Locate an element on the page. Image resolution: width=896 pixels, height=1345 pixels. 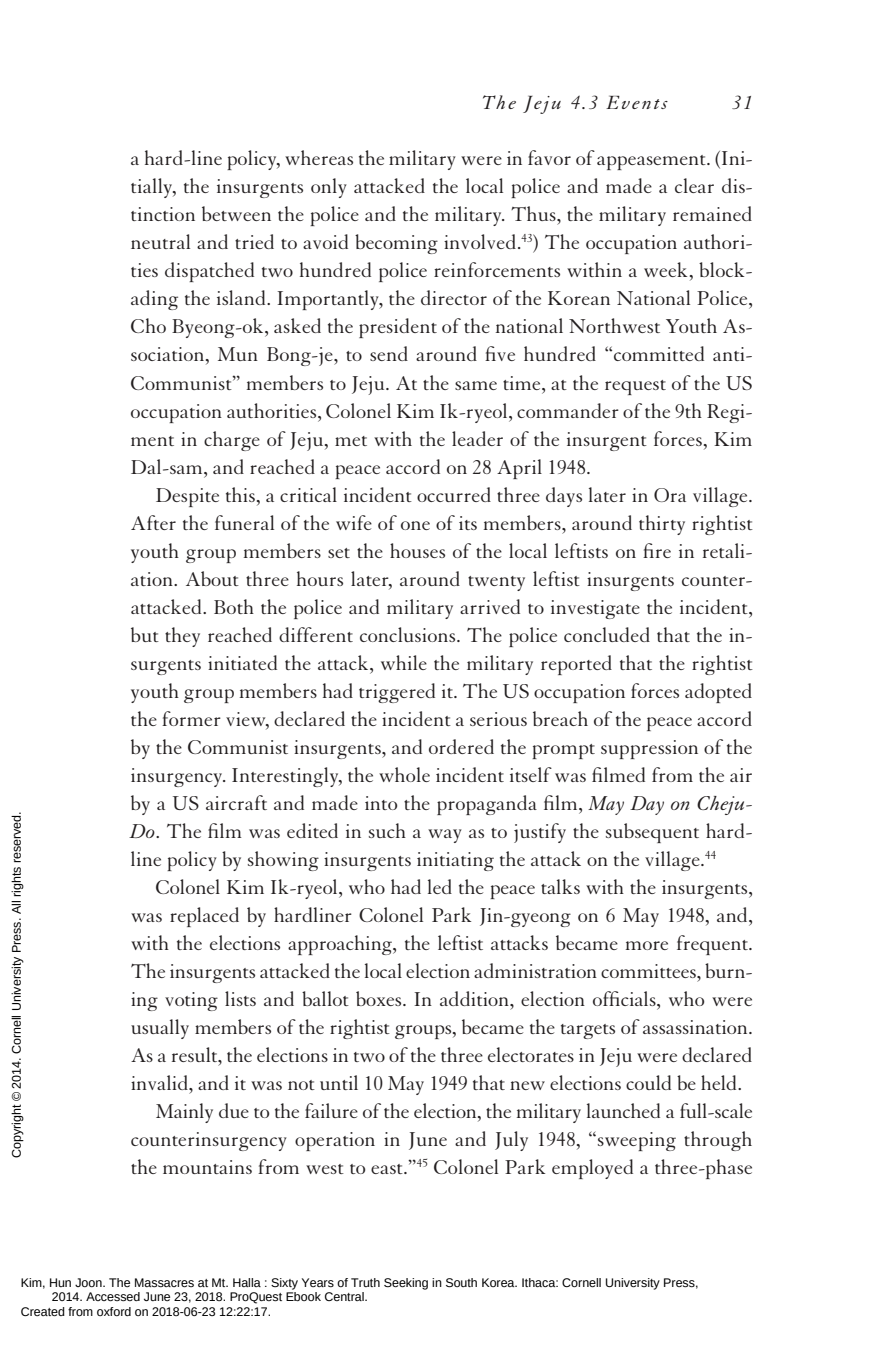
reported is located at coordinates (576, 665).
